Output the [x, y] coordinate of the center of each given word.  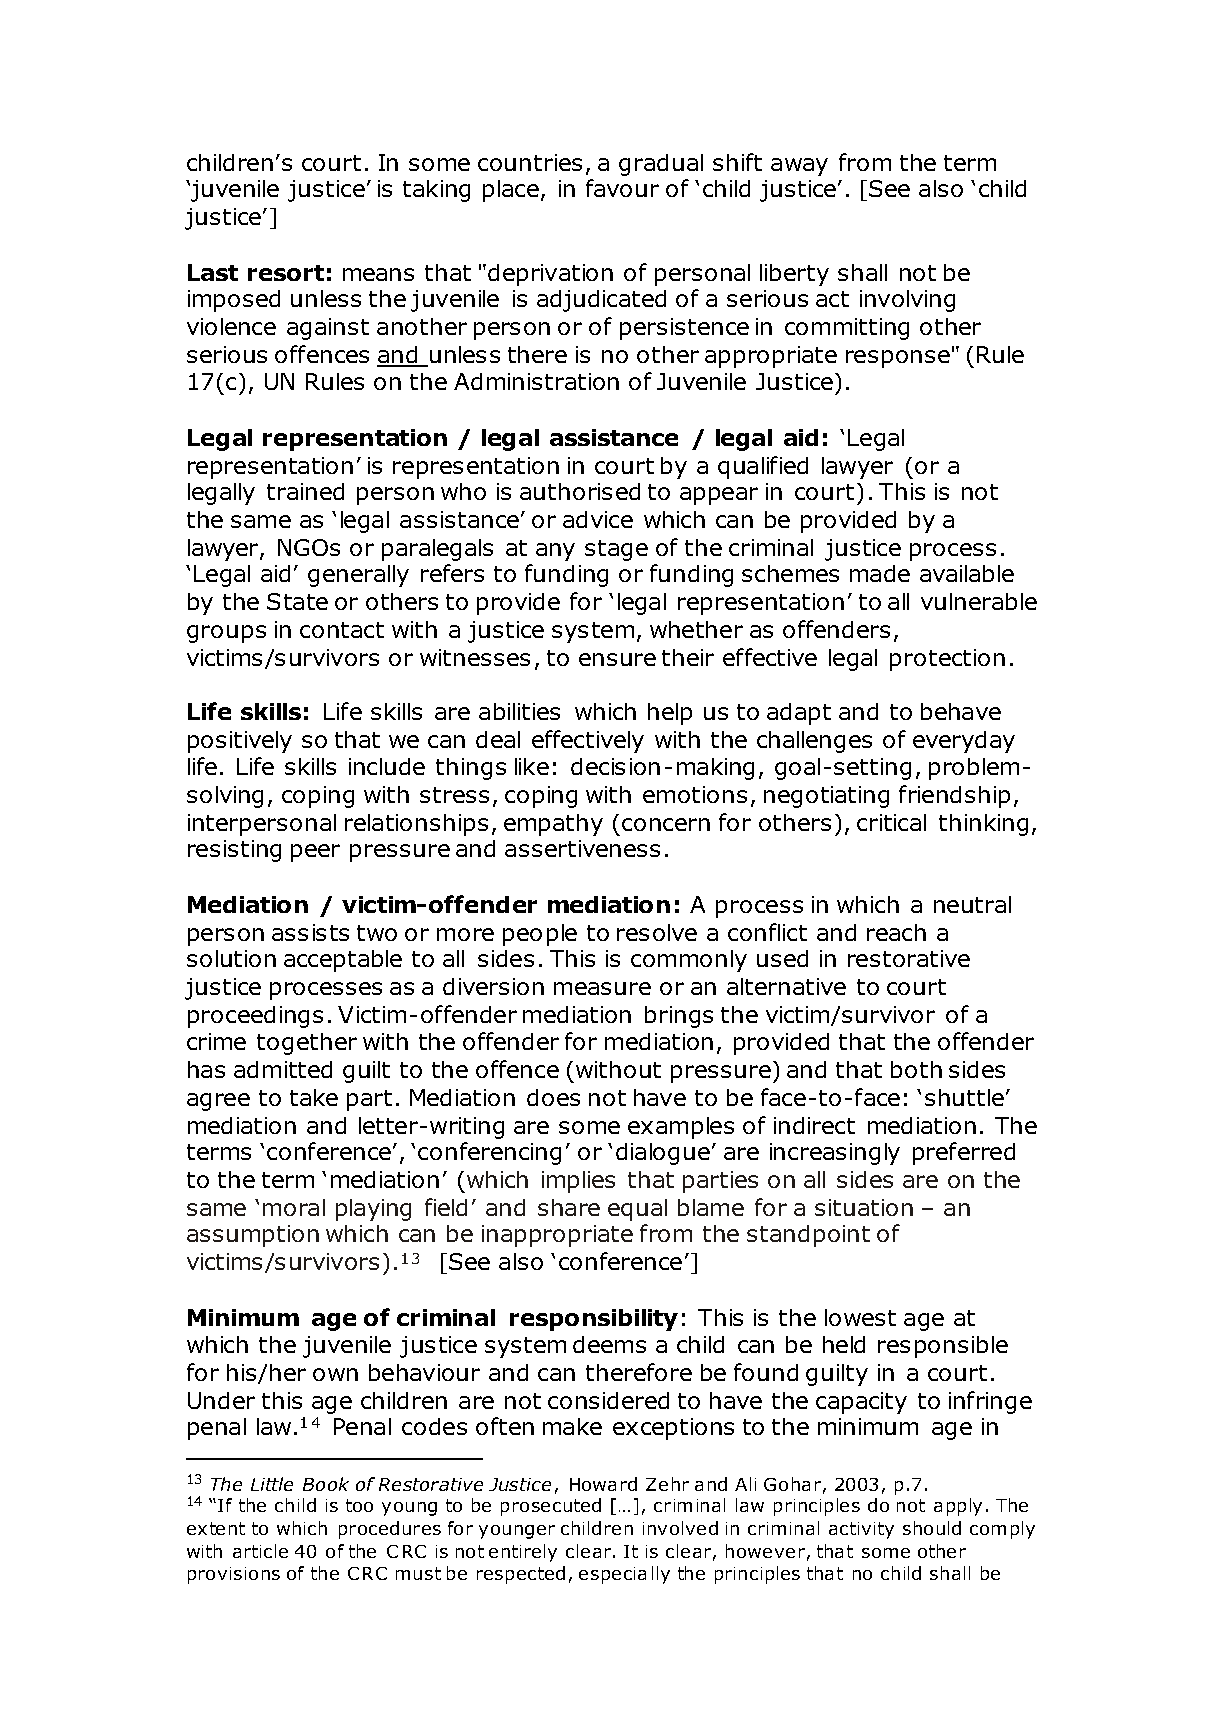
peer [315, 853]
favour [622, 188]
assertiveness [582, 848]
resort [286, 273]
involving [907, 301]
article [260, 1551]
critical [891, 822]
